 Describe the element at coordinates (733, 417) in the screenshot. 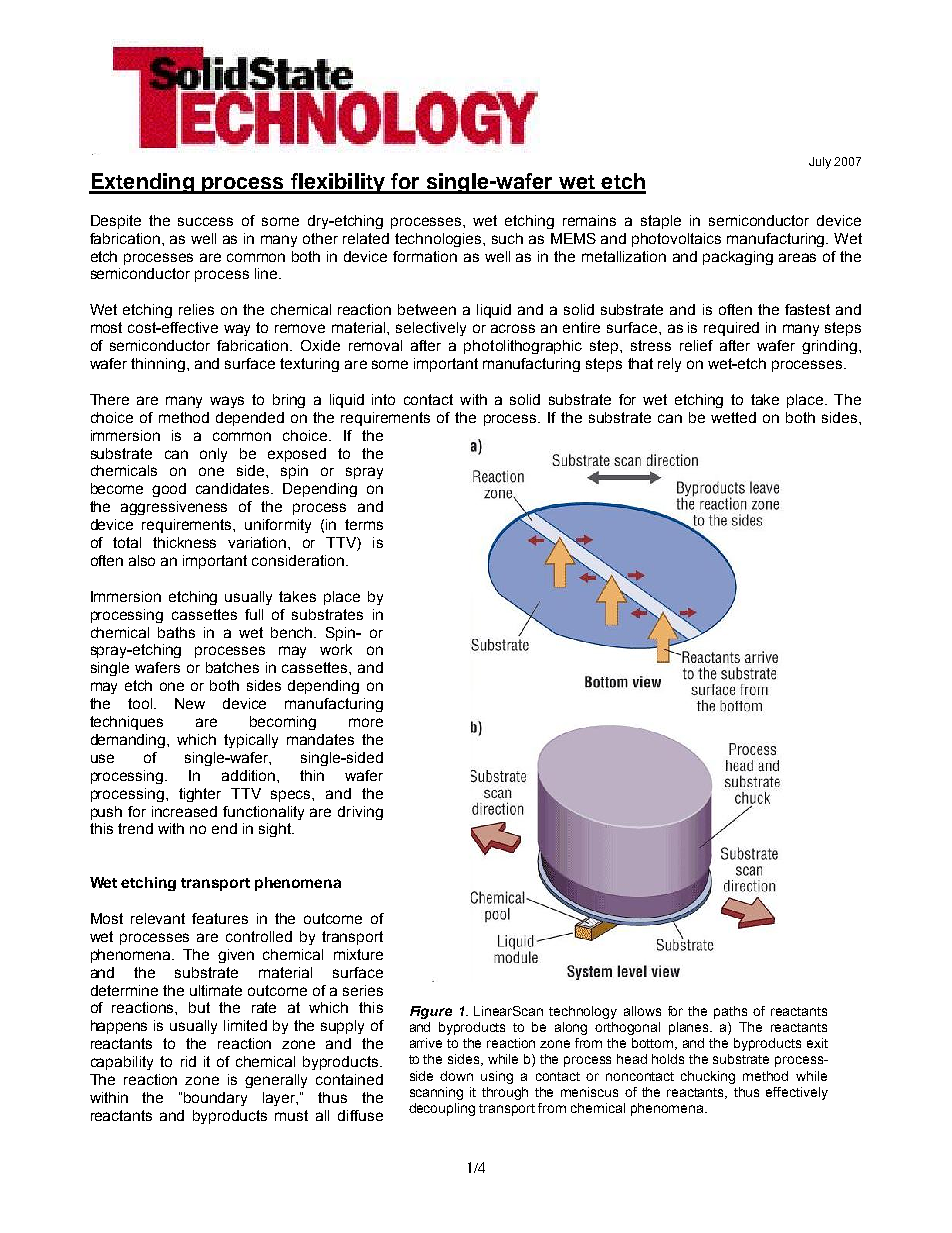

I see `wetted` at that location.
